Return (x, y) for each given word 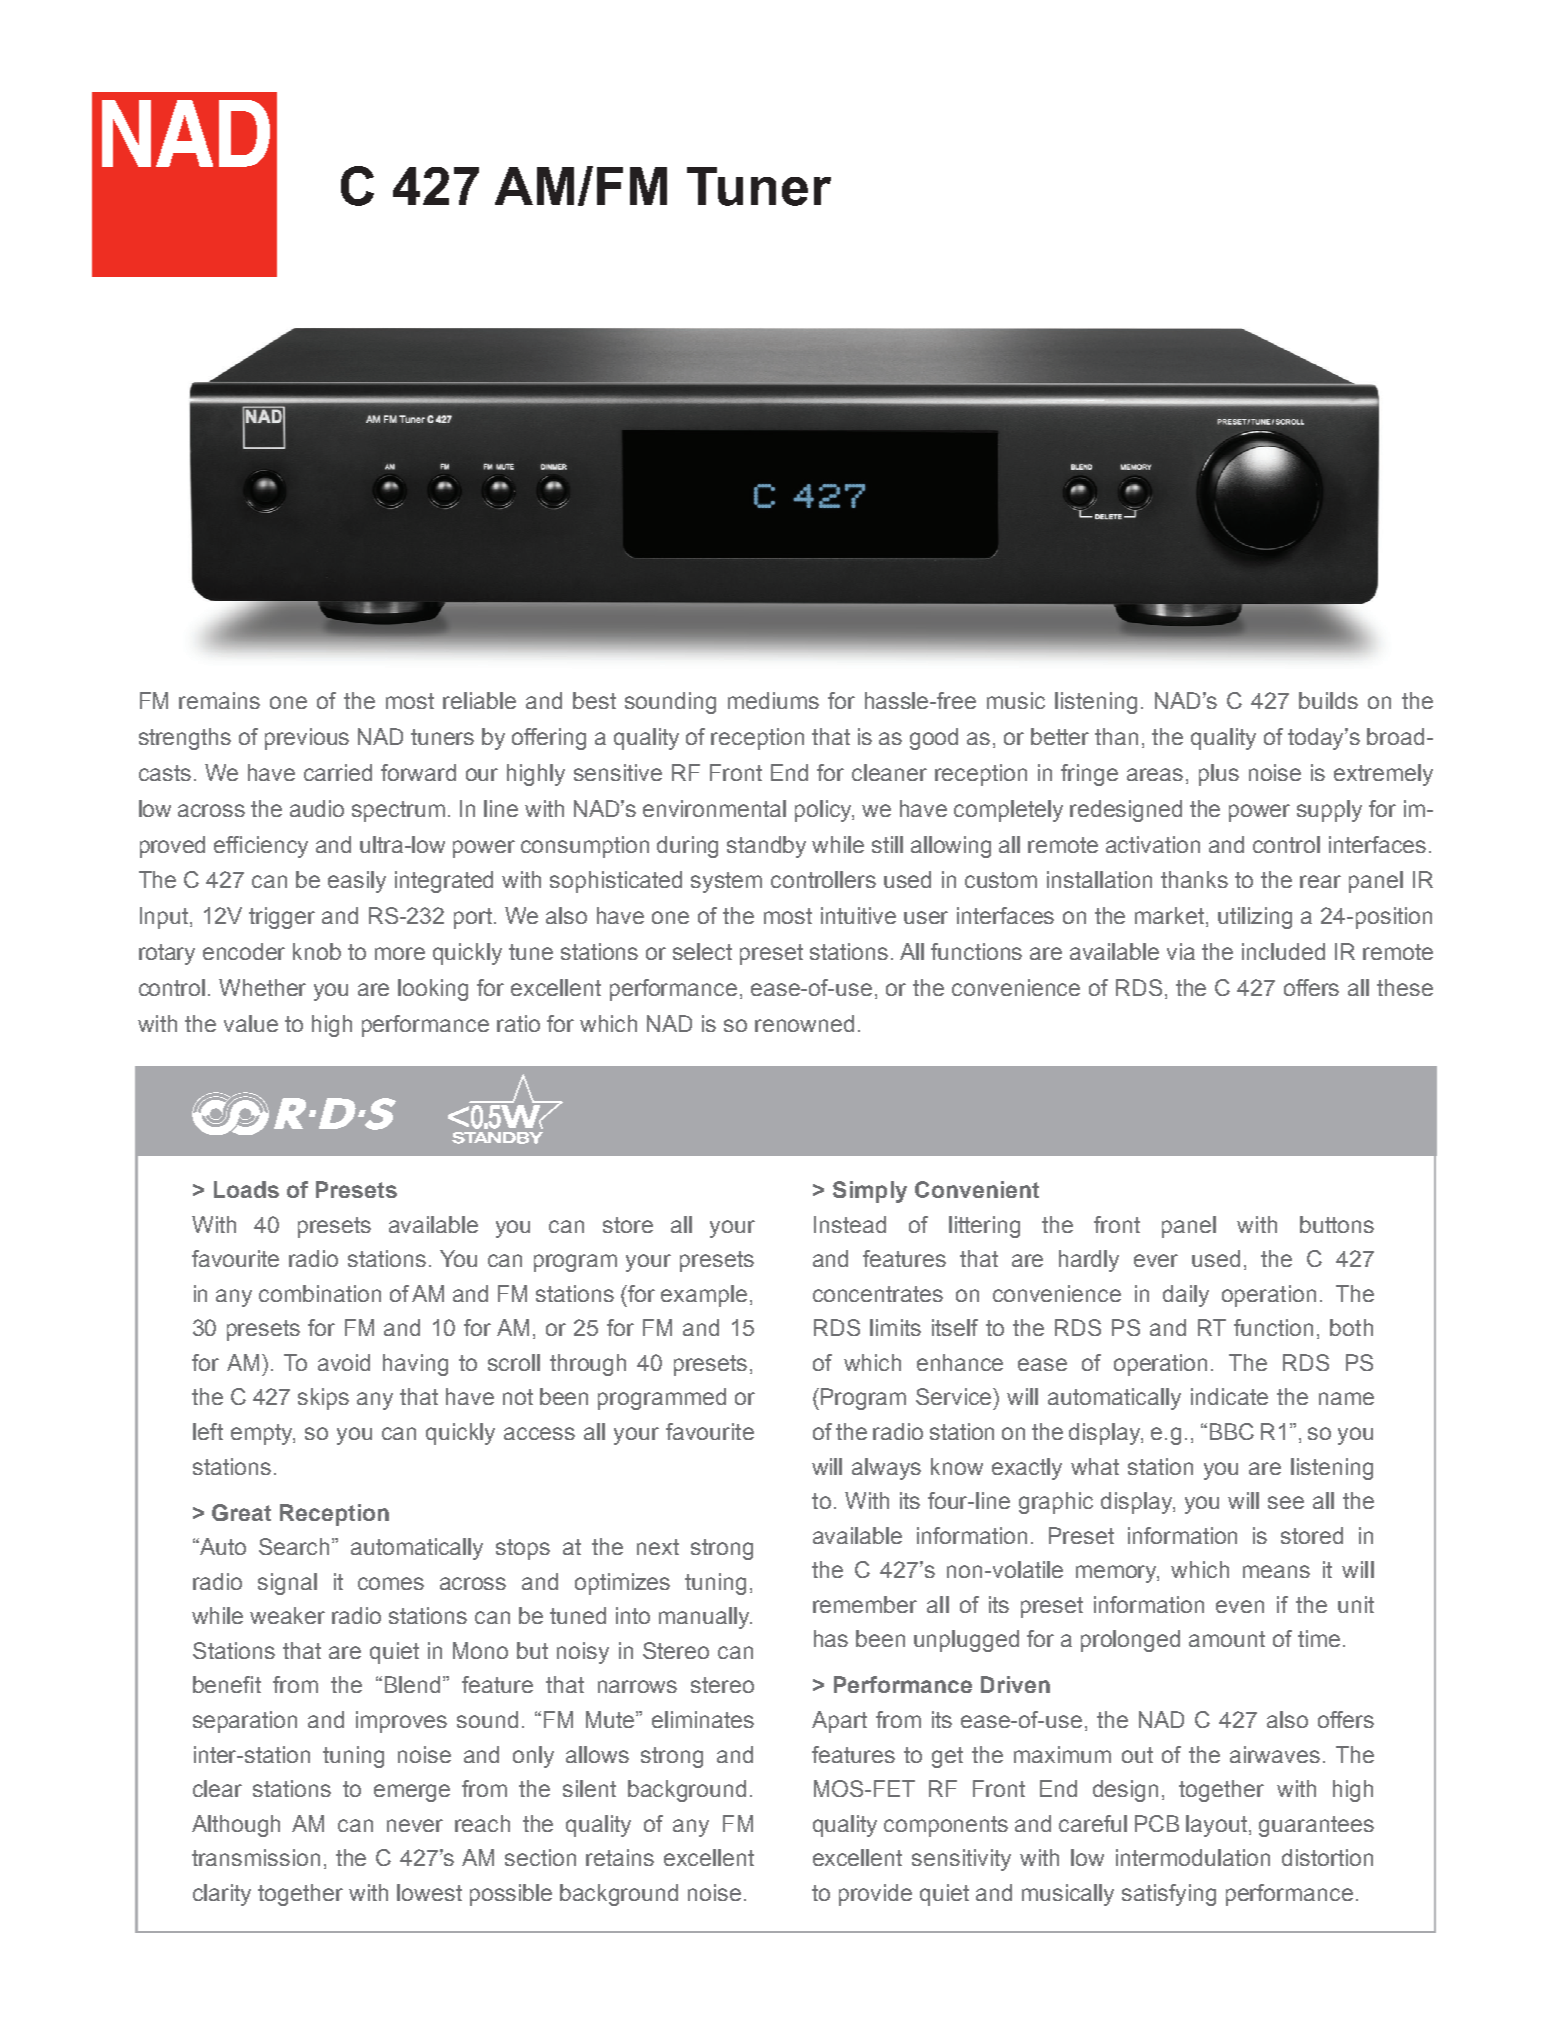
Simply (870, 1192)
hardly (1089, 1261)
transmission (256, 1857)
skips (323, 1399)
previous (307, 739)
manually (705, 1618)
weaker (287, 1615)
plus (1219, 775)
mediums (773, 700)
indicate (1229, 1396)
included (1283, 951)
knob (317, 951)
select (702, 951)
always (886, 1469)
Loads (246, 1189)
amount (1227, 1639)
